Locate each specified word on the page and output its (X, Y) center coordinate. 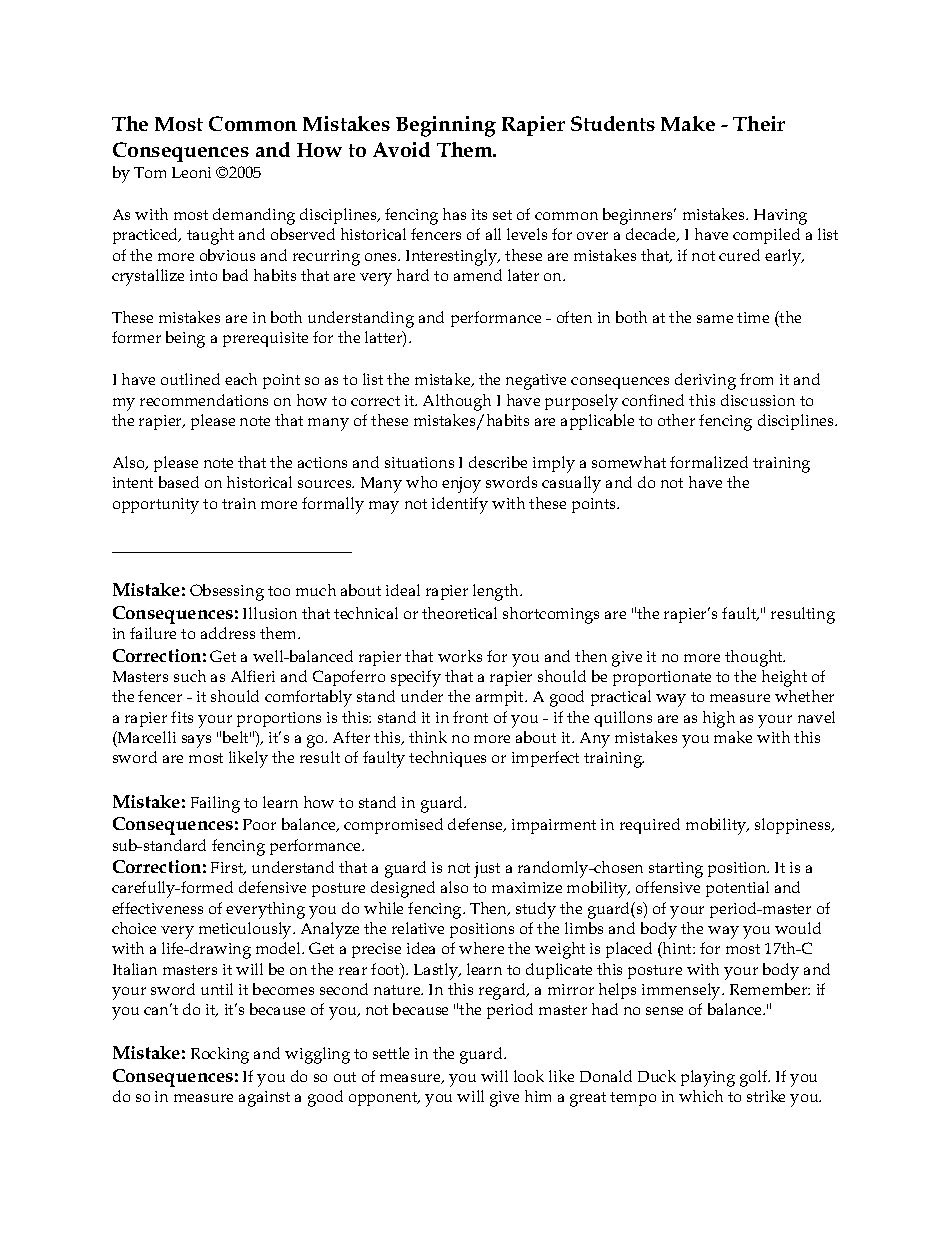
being (185, 339)
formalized (709, 462)
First (228, 868)
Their (759, 123)
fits (182, 717)
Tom (150, 172)
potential (737, 889)
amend (478, 275)
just (487, 870)
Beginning (446, 126)
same (715, 319)
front (470, 717)
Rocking (220, 1055)
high (719, 719)
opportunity (156, 506)
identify (460, 505)
